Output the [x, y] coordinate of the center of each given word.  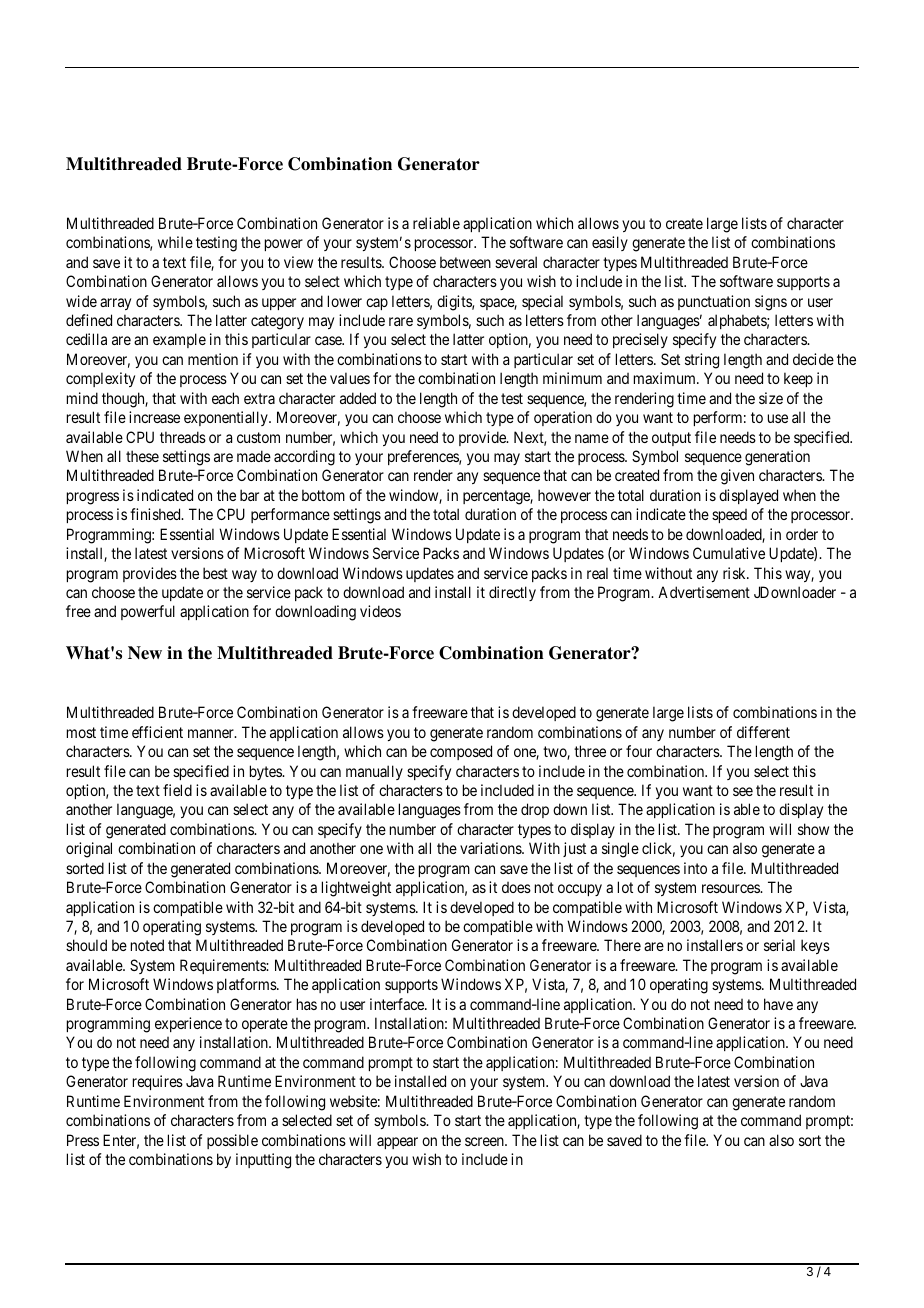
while [175, 242]
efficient [157, 732]
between [465, 262]
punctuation [714, 302]
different [763, 732]
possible [232, 1141]
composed [461, 752]
